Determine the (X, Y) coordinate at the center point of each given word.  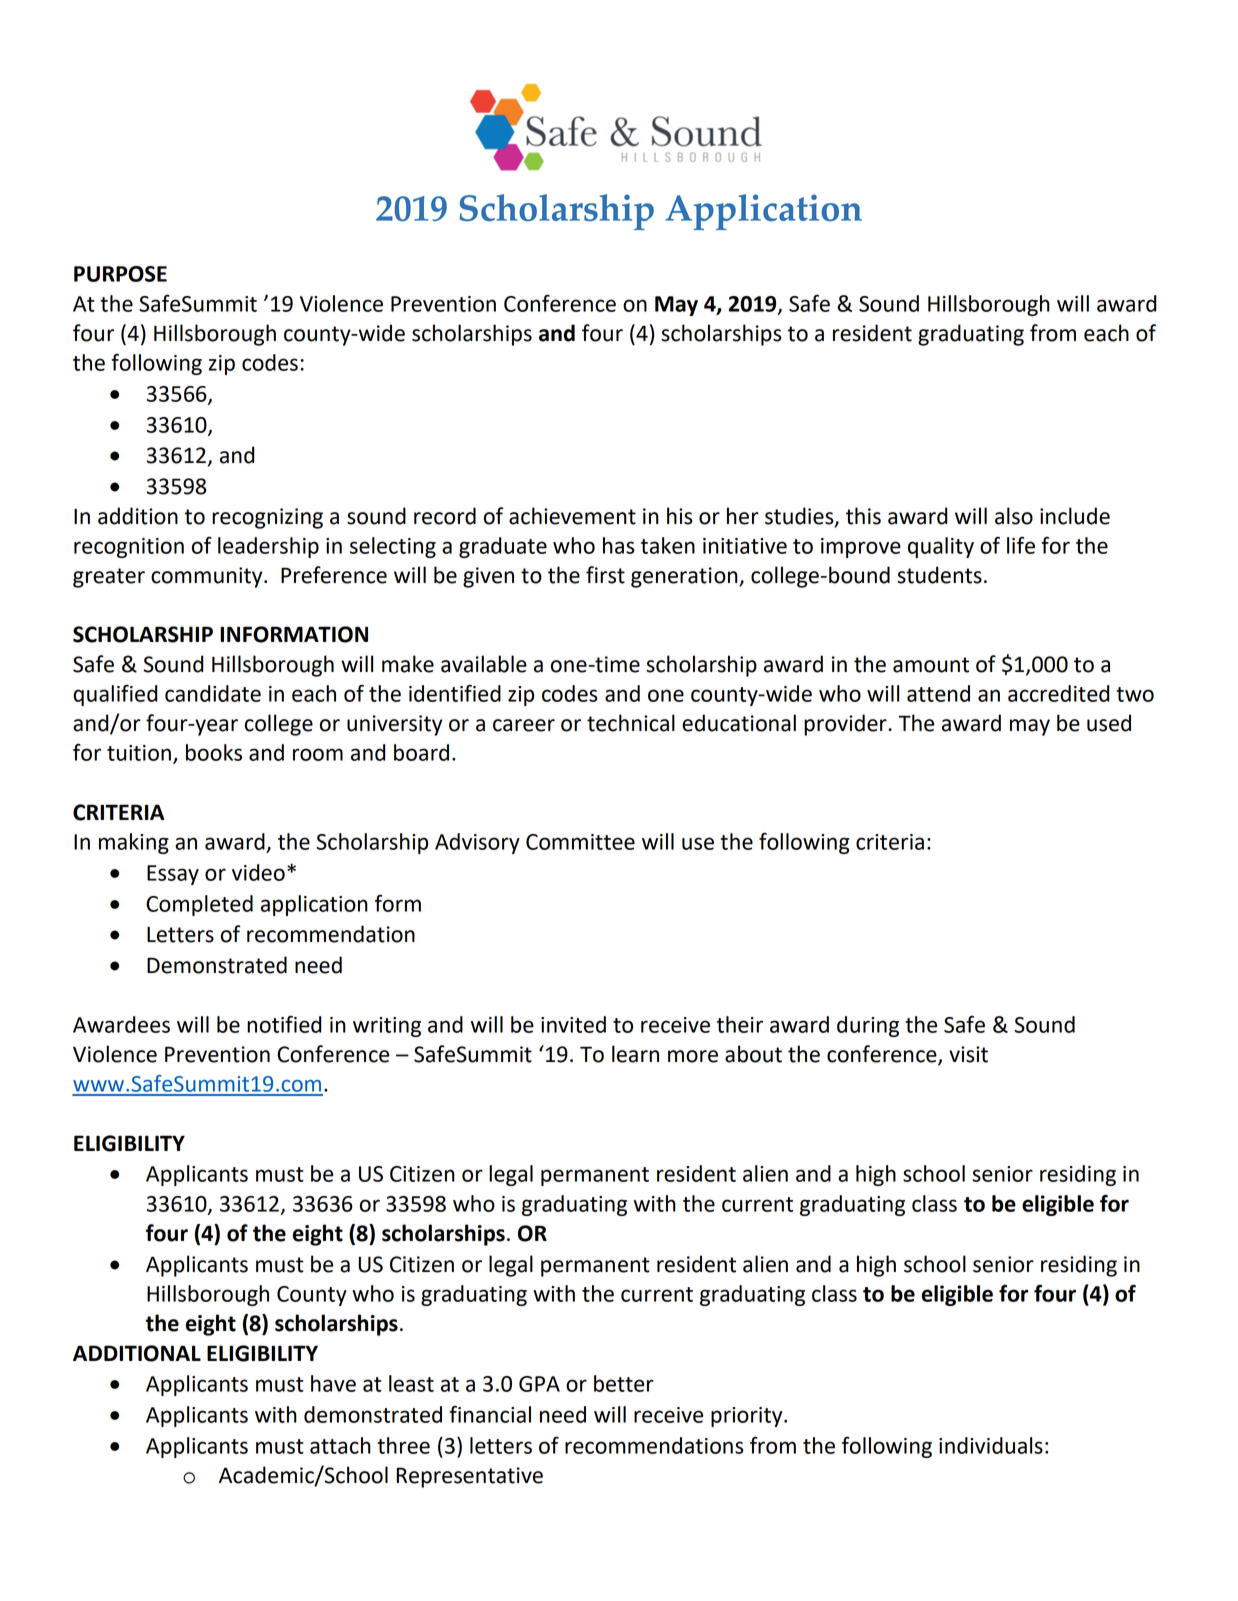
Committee (580, 842)
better (624, 1383)
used (1109, 723)
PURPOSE (120, 274)
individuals (991, 1445)
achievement (572, 516)
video (258, 872)
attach (340, 1445)
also (1014, 516)
